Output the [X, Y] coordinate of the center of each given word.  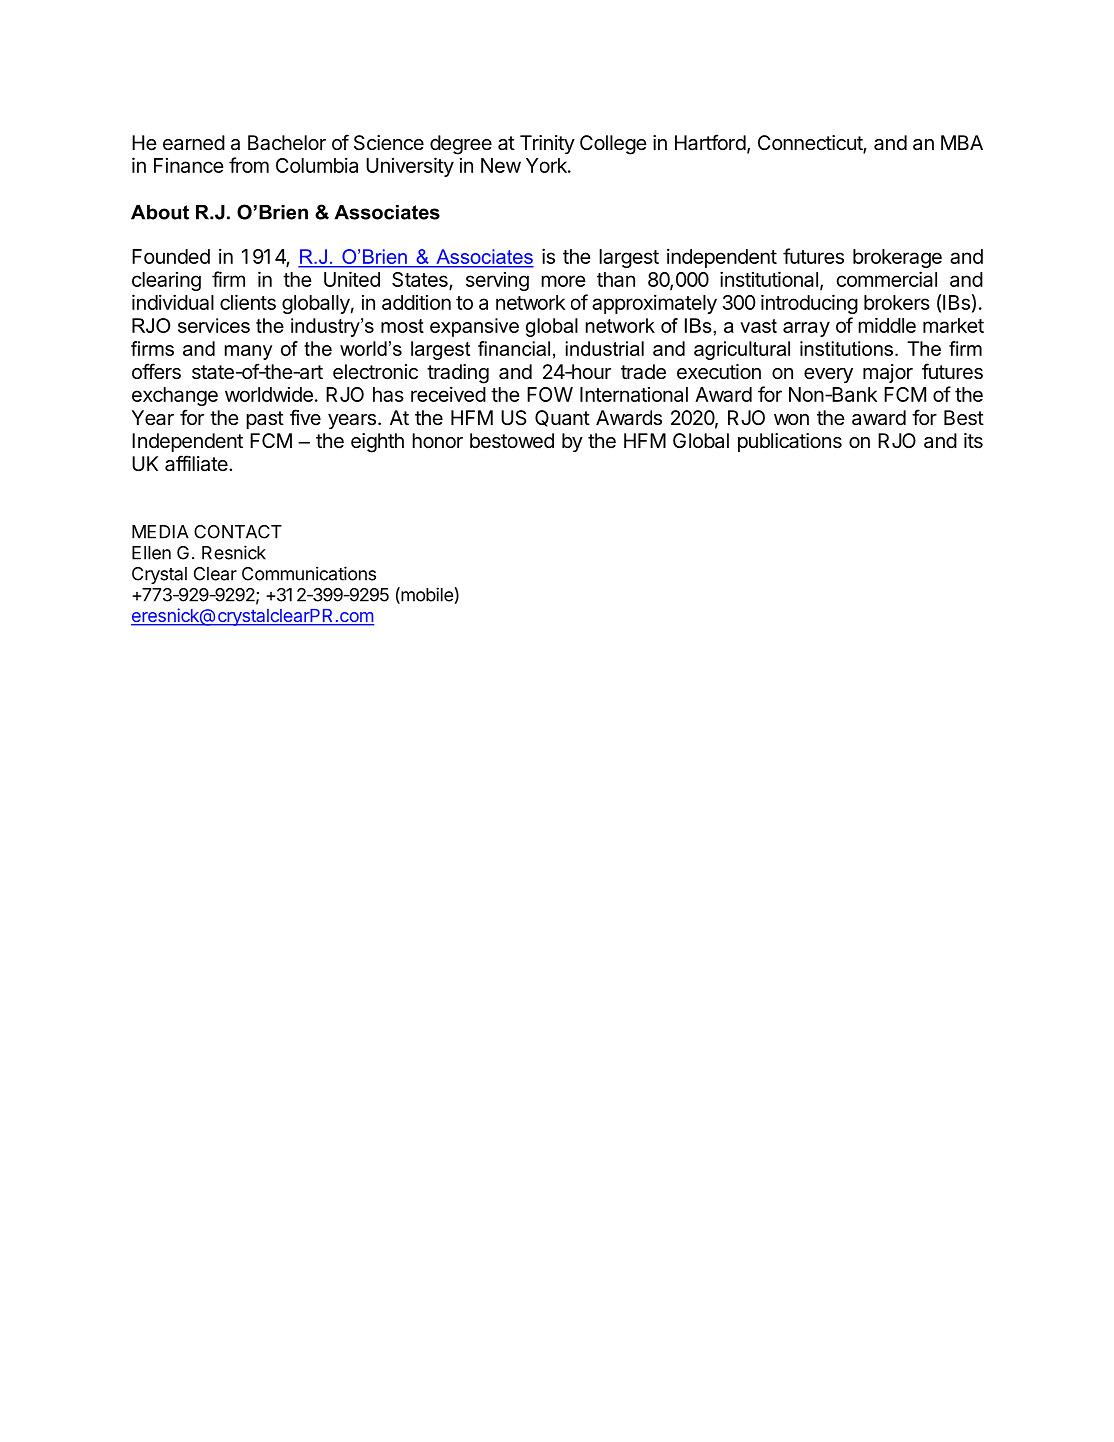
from [249, 165]
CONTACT [238, 532]
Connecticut [811, 144]
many [248, 352]
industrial [605, 348]
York [547, 165]
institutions [846, 348]
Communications [309, 573]
